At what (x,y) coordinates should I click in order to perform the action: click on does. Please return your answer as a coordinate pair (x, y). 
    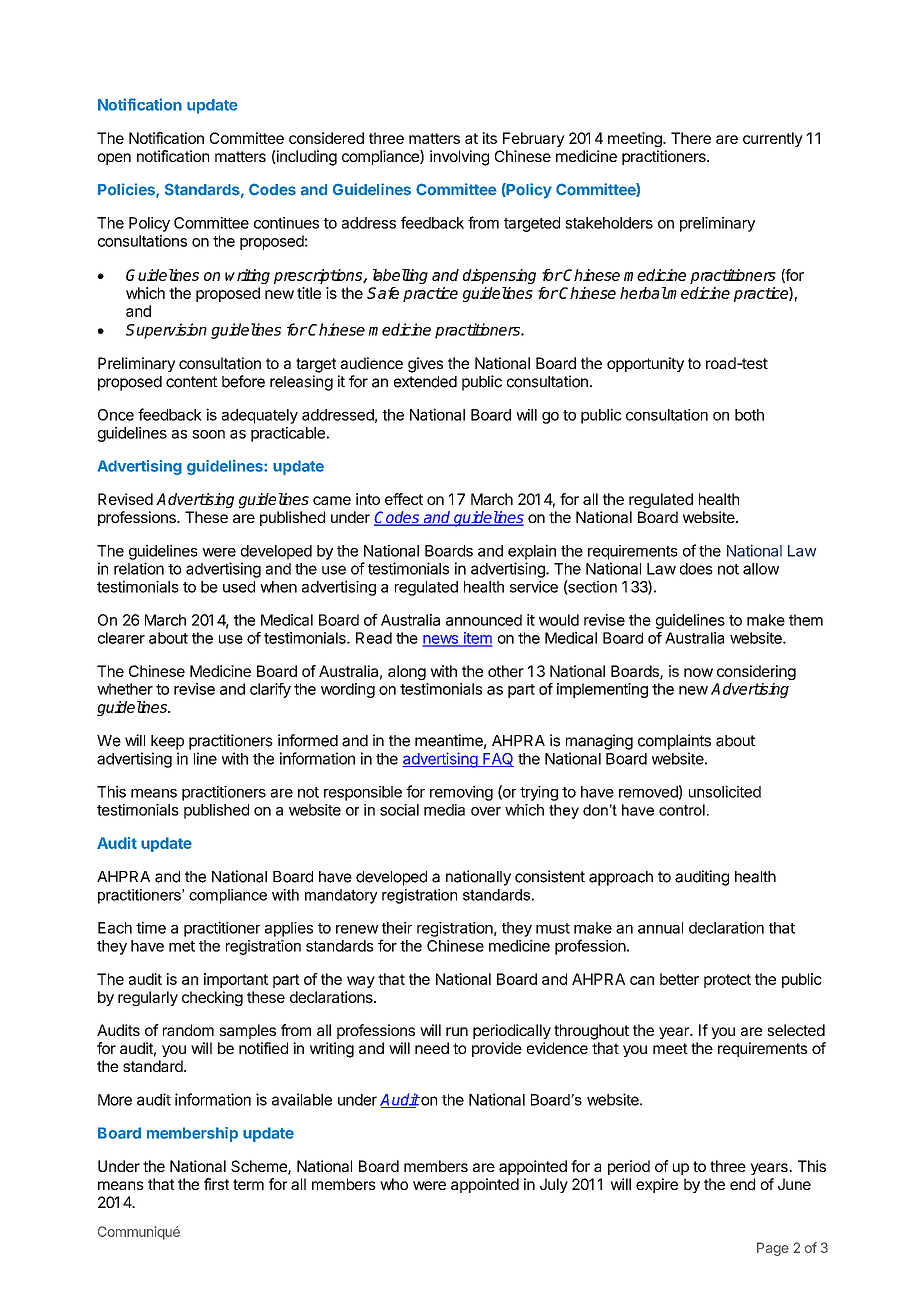
    Looking at the image, I should click on (696, 569).
